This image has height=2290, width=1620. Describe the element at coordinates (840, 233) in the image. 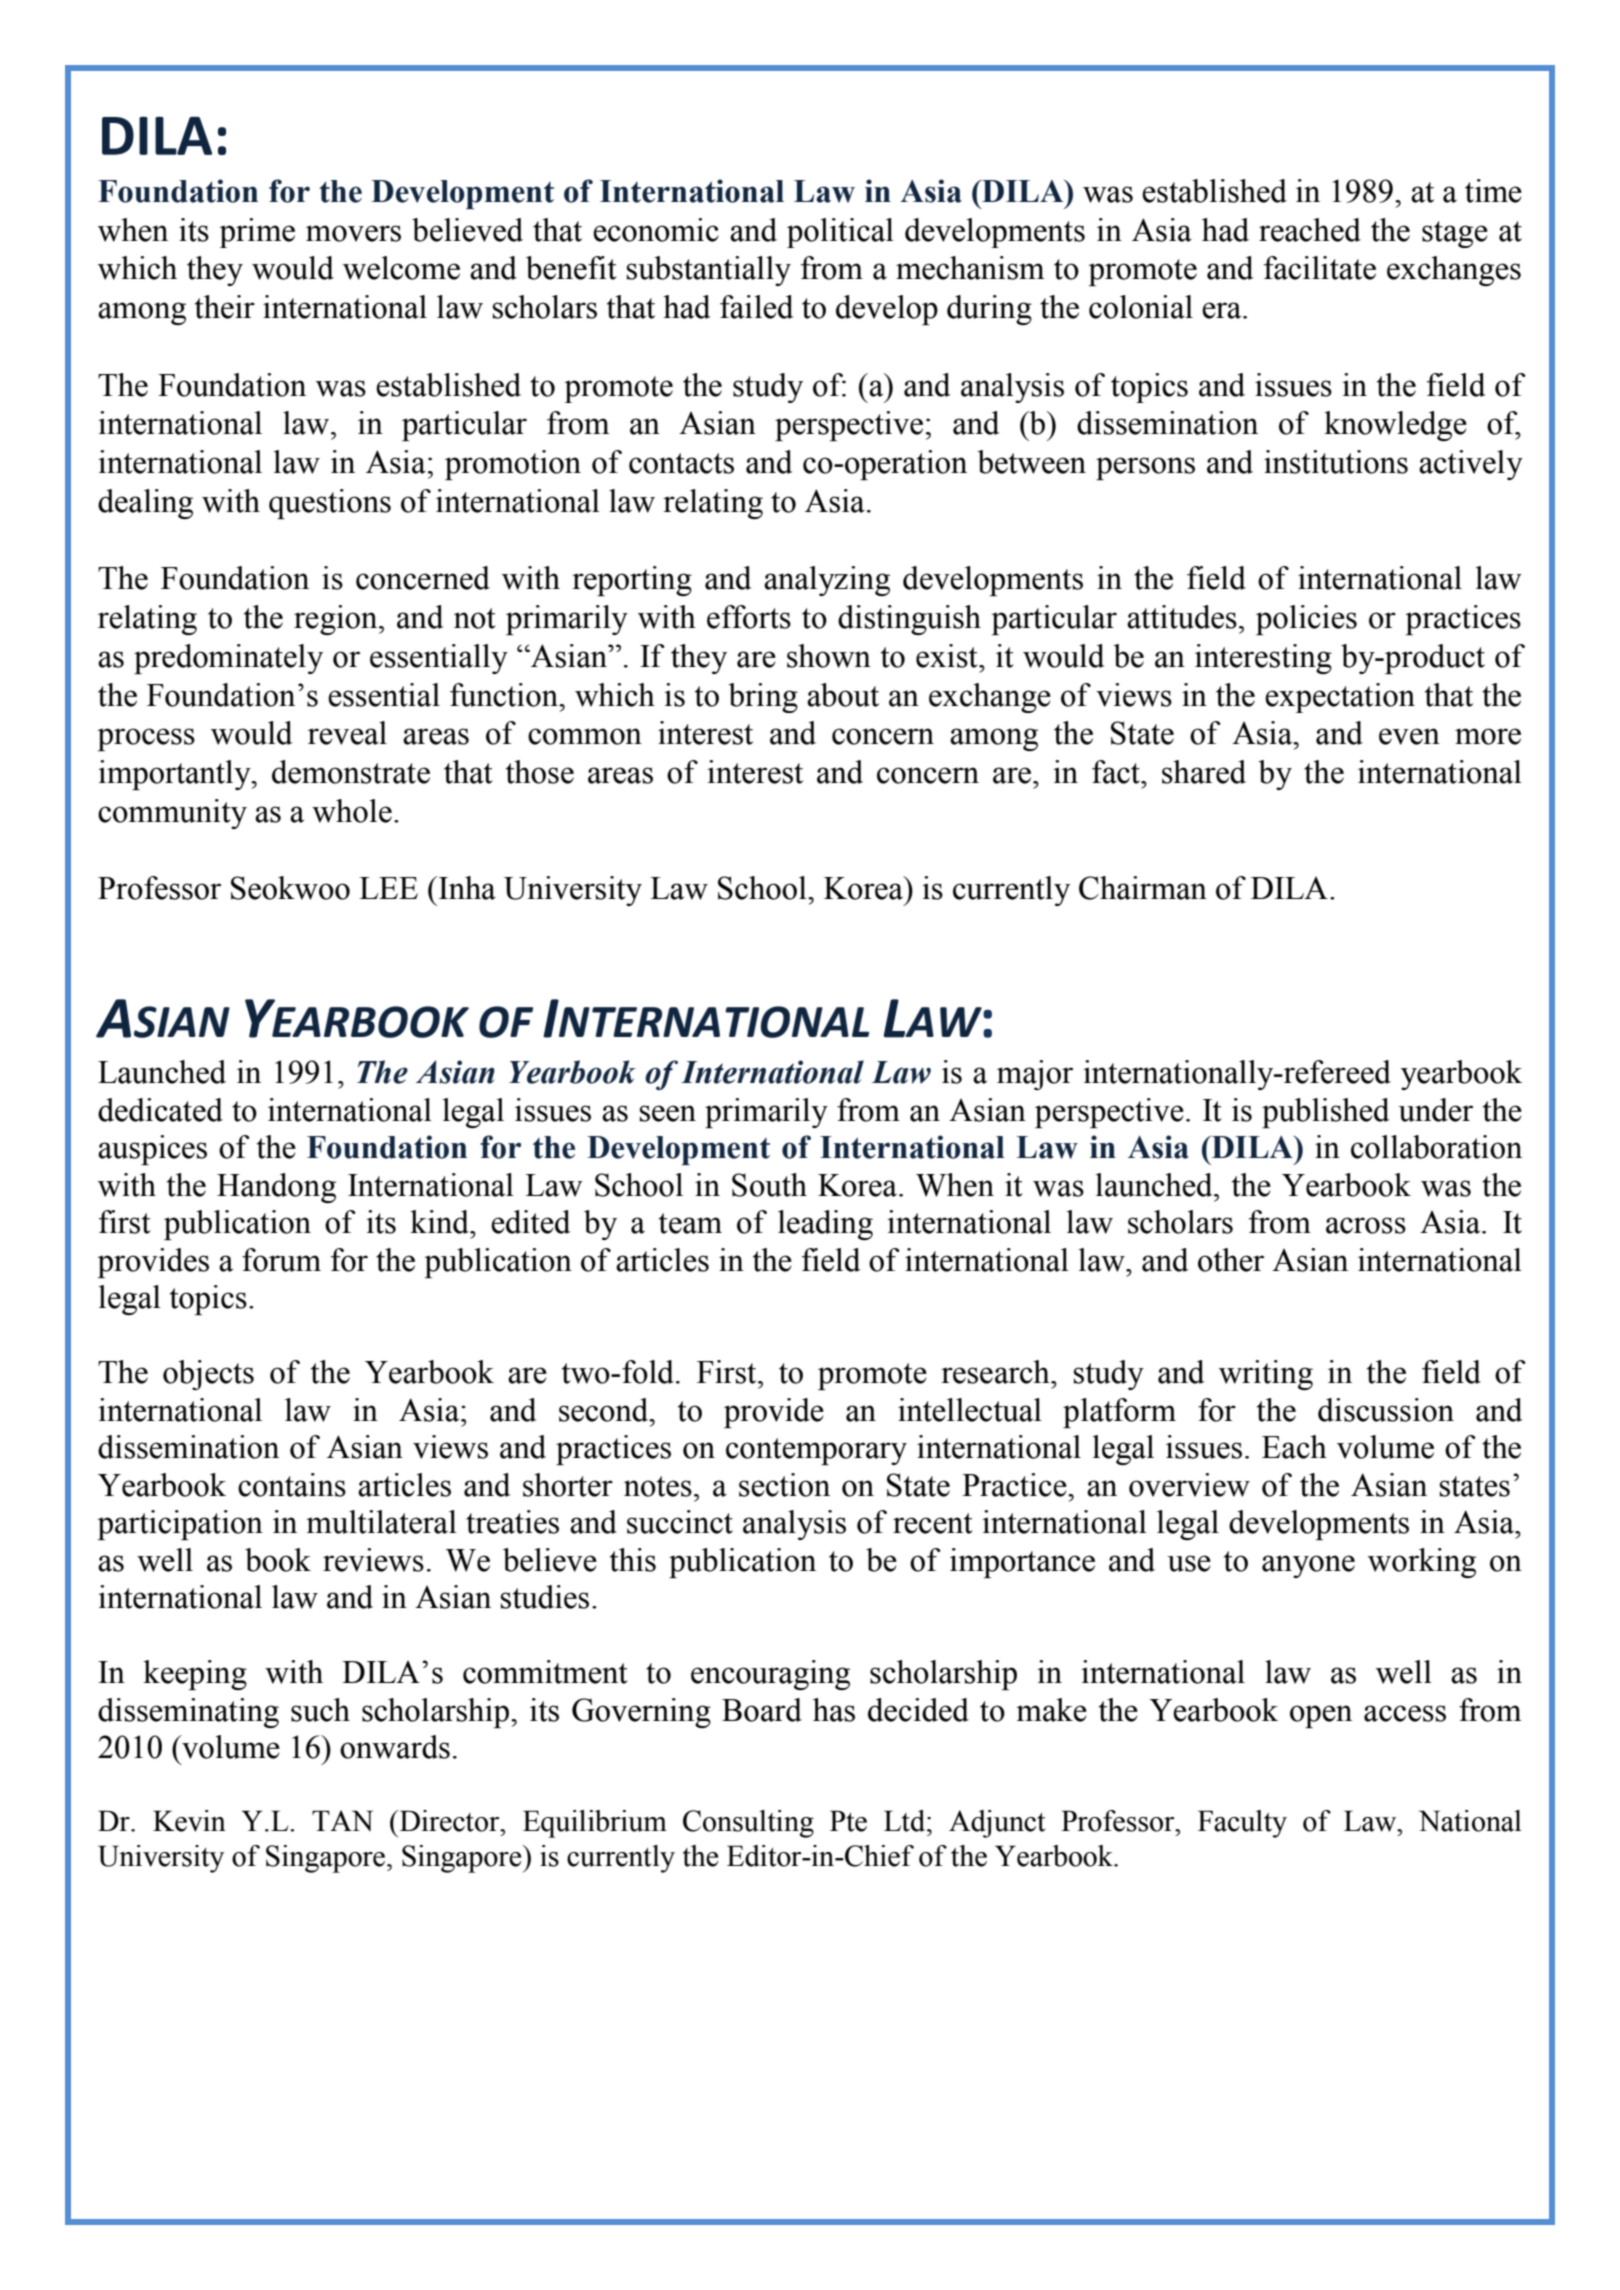

I see `political` at that location.
